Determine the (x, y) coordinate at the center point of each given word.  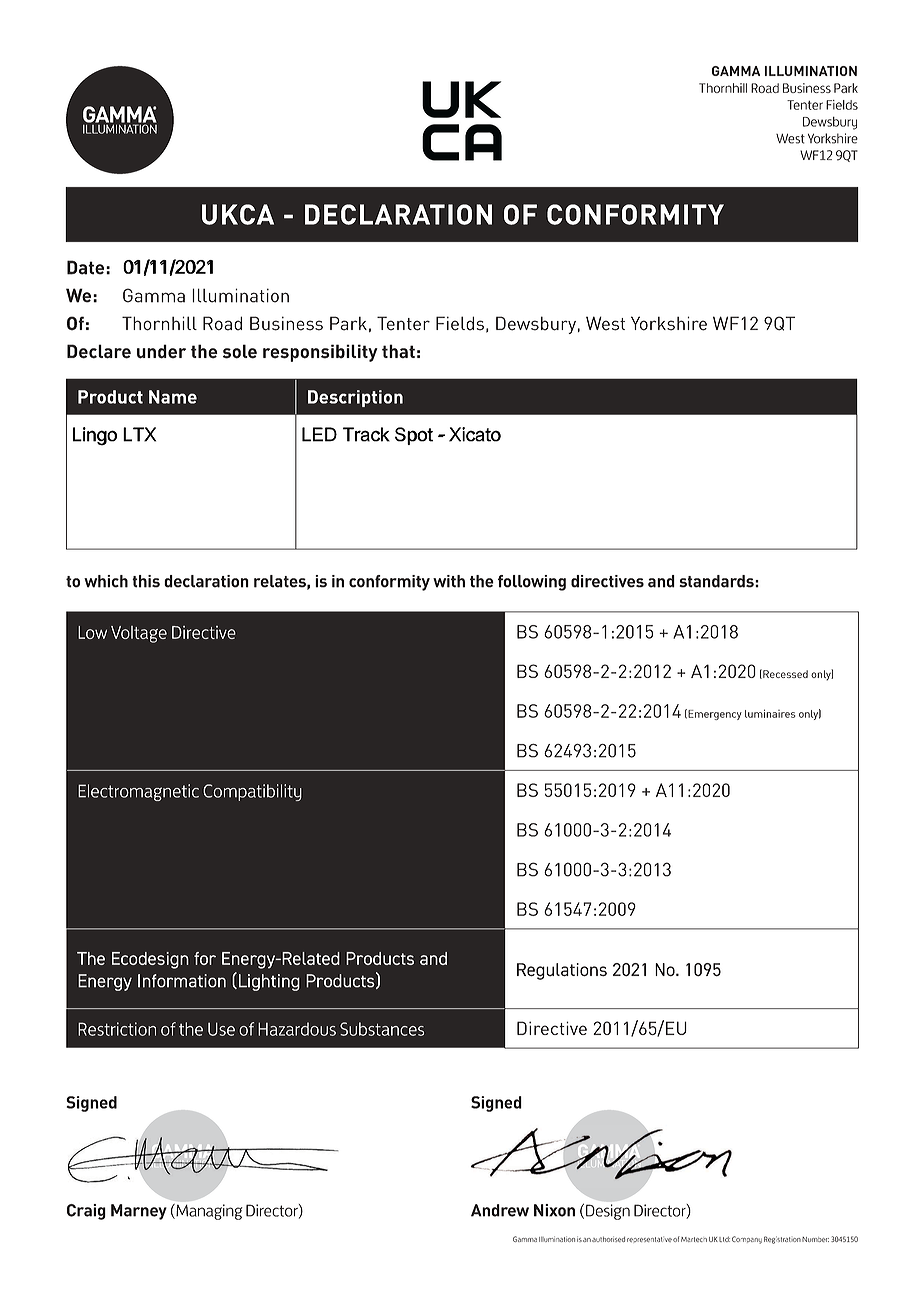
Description (355, 398)
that (398, 351)
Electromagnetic (138, 792)
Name (173, 397)
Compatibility (252, 792)
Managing (208, 1212)
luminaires (770, 713)
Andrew (500, 1210)
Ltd (724, 1239)
